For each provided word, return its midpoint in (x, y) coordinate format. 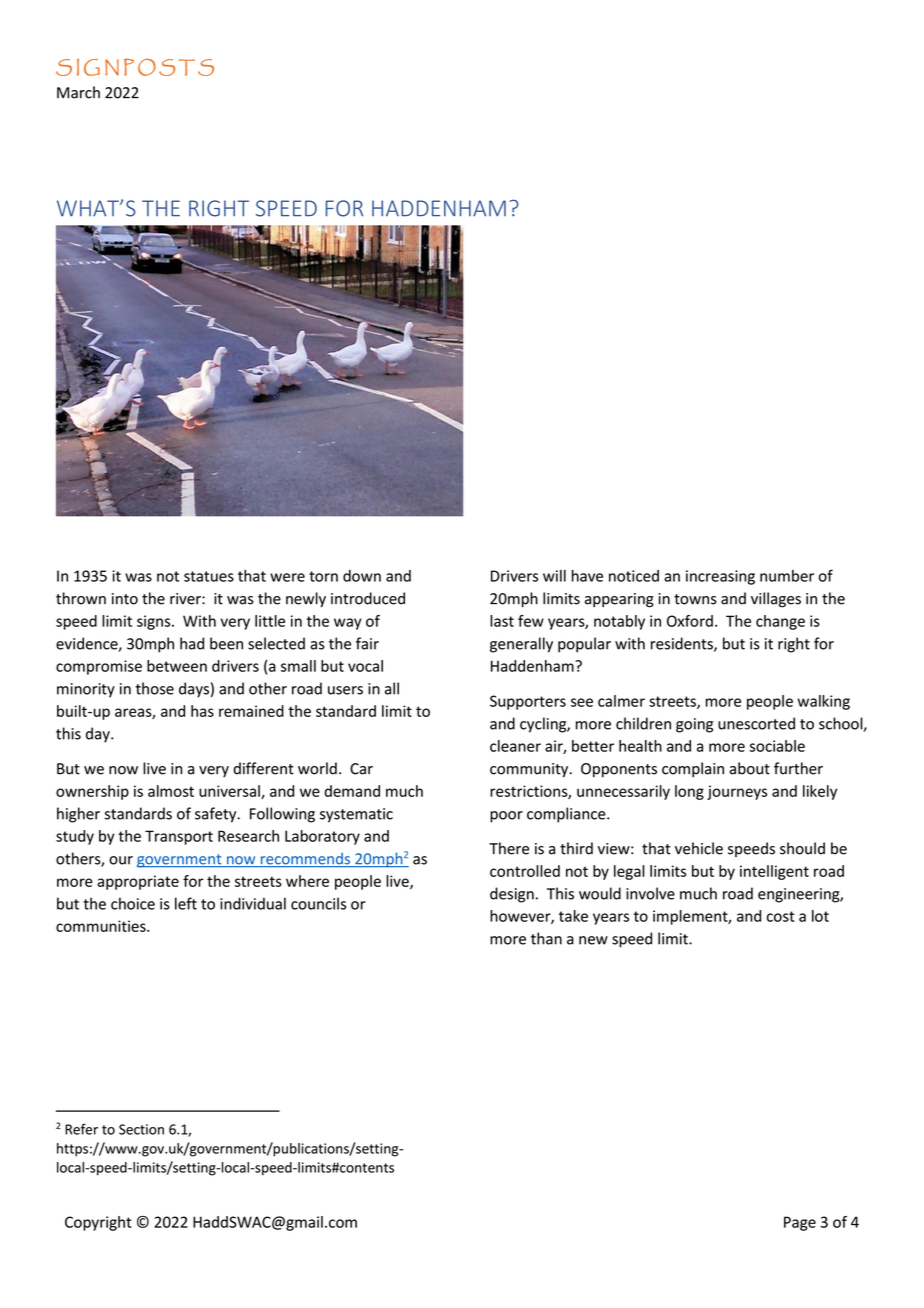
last (502, 621)
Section (141, 1129)
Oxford (690, 621)
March (78, 92)
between (177, 666)
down (362, 576)
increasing (720, 577)
